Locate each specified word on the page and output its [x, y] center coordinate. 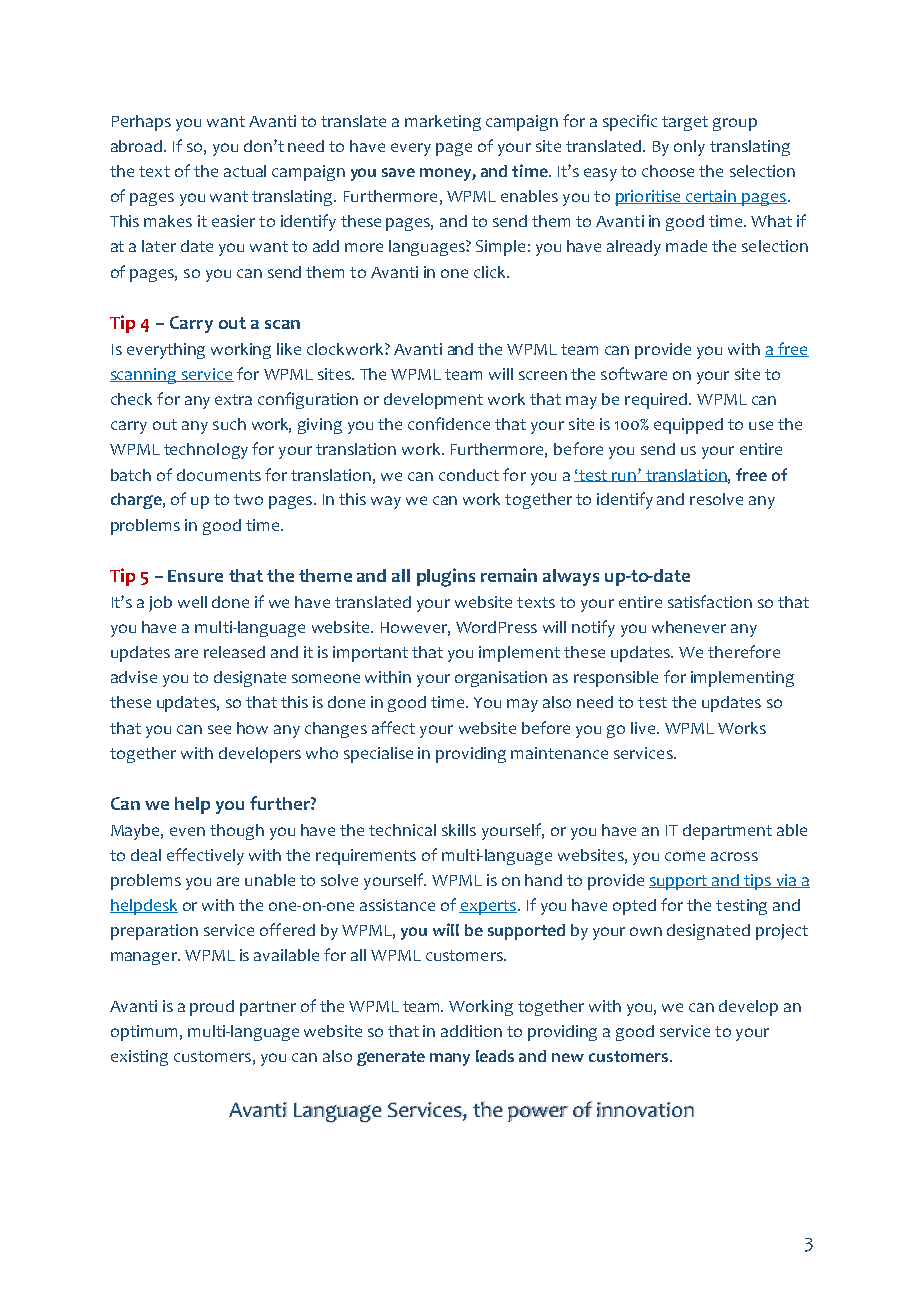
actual [245, 171]
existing [139, 1058]
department [727, 832]
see [219, 729]
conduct [469, 475]
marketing [443, 123]
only [689, 148]
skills [459, 830]
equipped [688, 426]
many [450, 1059]
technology [206, 451]
